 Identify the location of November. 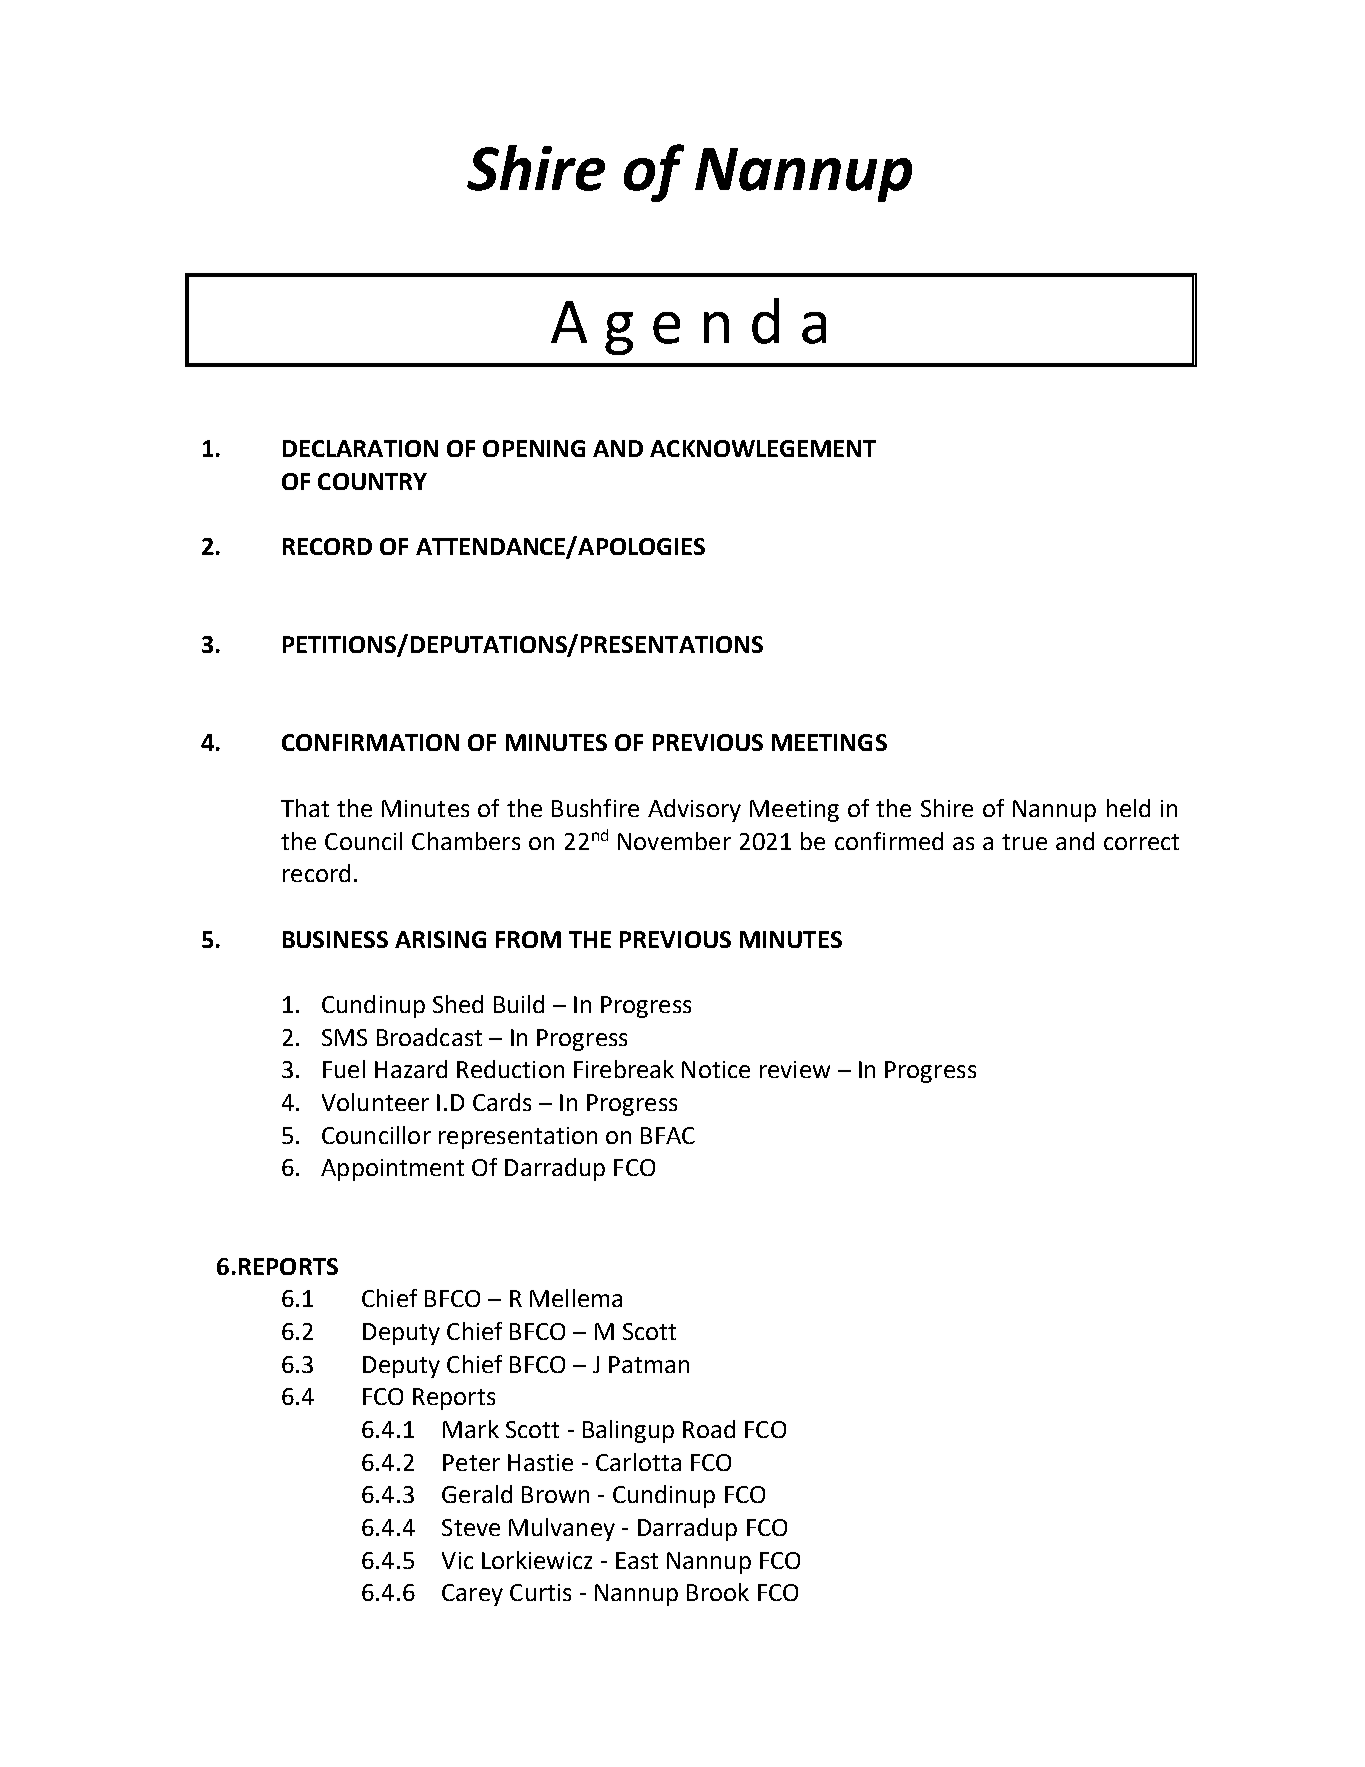
(674, 841).
